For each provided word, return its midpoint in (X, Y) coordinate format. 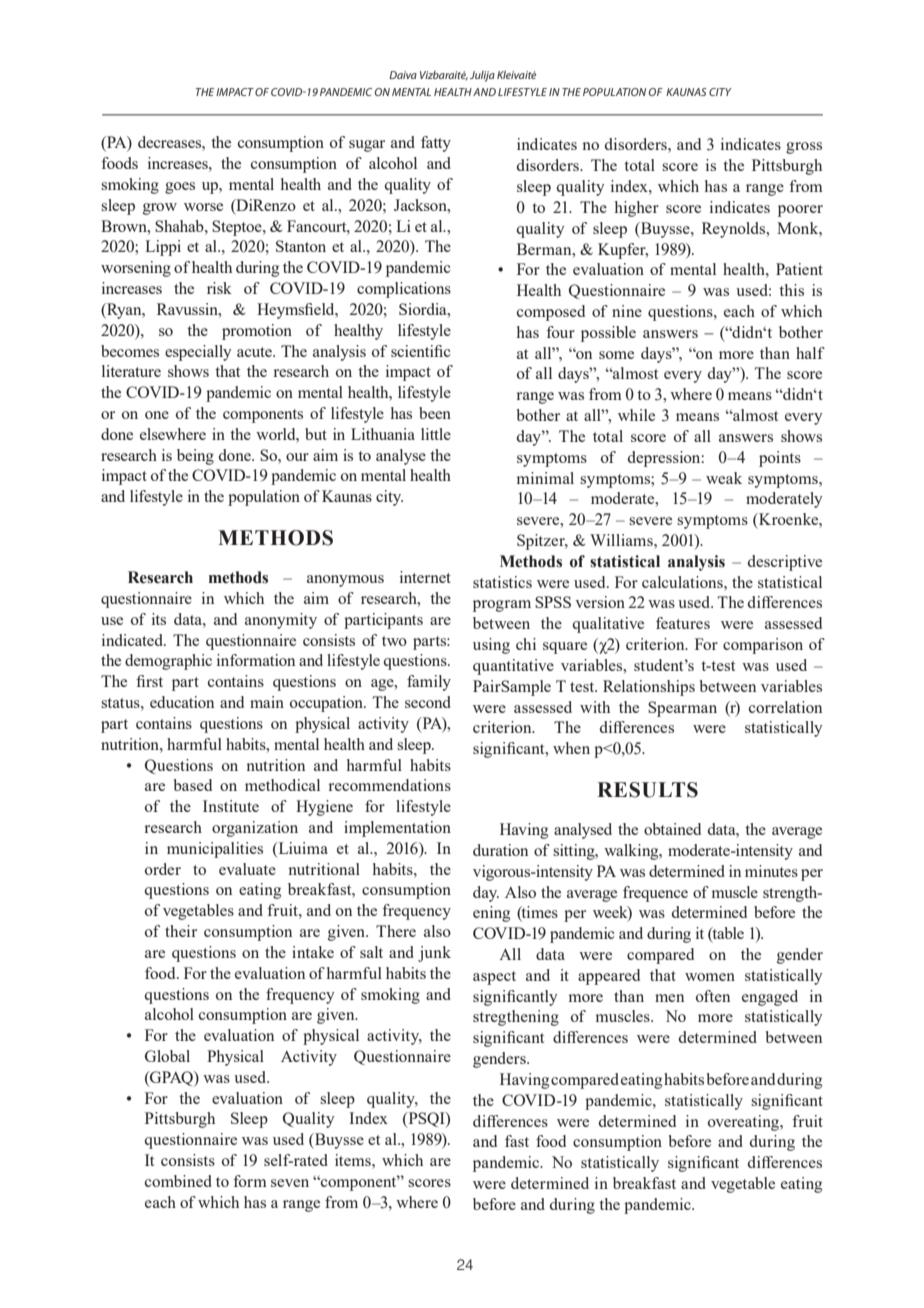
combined (178, 1181)
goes (180, 188)
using (491, 646)
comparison (763, 646)
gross (804, 148)
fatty (436, 144)
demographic (168, 662)
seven (290, 1183)
